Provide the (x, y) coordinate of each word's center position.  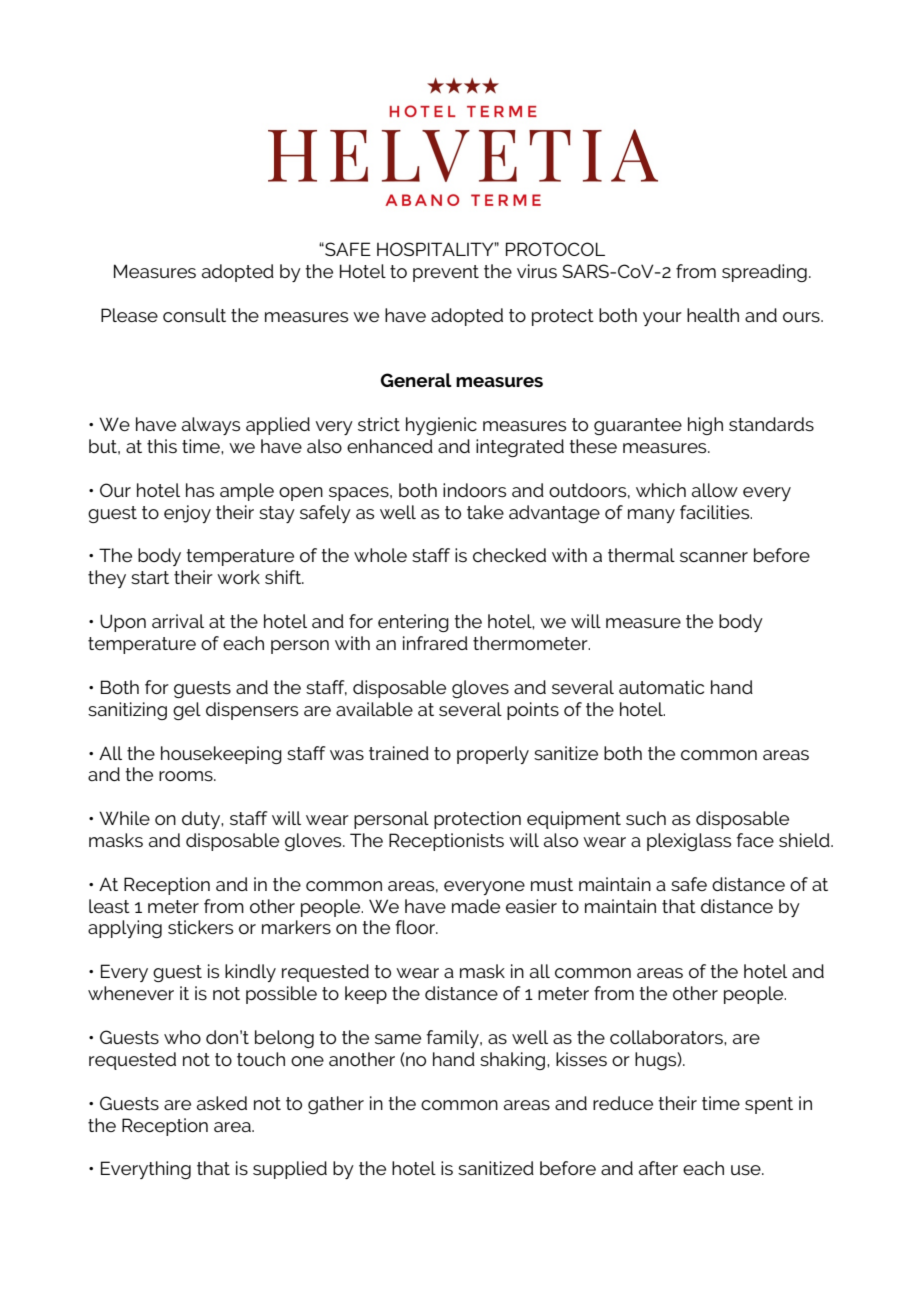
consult (194, 315)
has (200, 490)
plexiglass (689, 842)
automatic (661, 687)
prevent (446, 273)
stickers (200, 927)
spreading (764, 273)
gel (187, 711)
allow (715, 490)
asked (222, 1103)
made (476, 906)
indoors (474, 490)
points (533, 711)
